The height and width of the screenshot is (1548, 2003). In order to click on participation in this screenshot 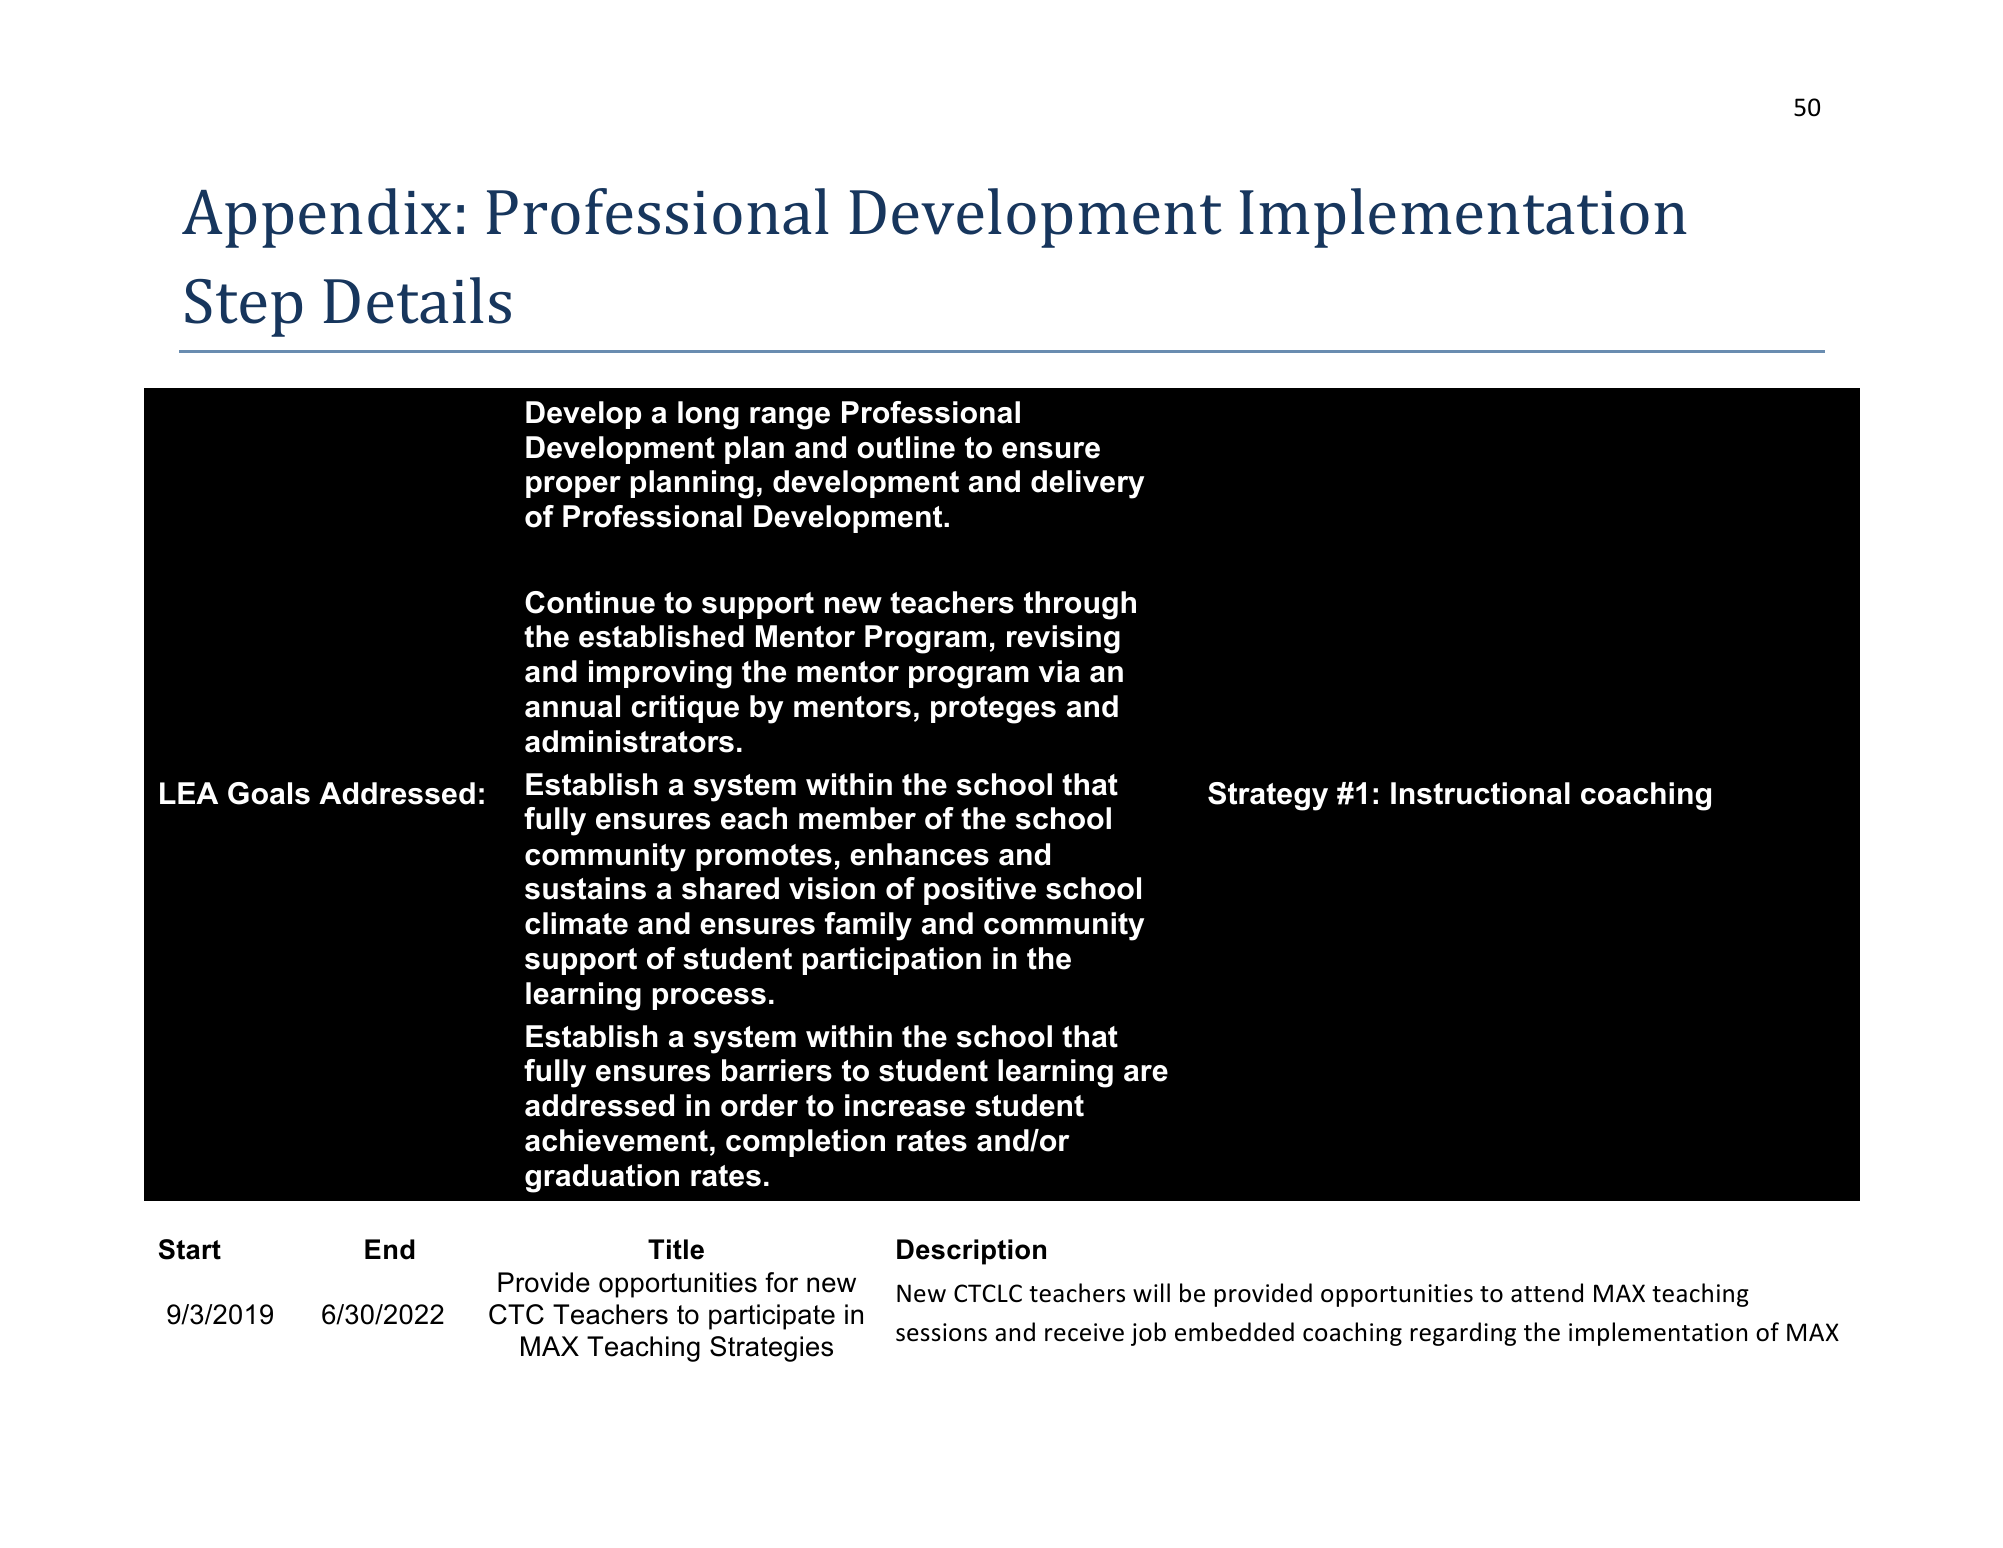, I will do `click(892, 961)`.
